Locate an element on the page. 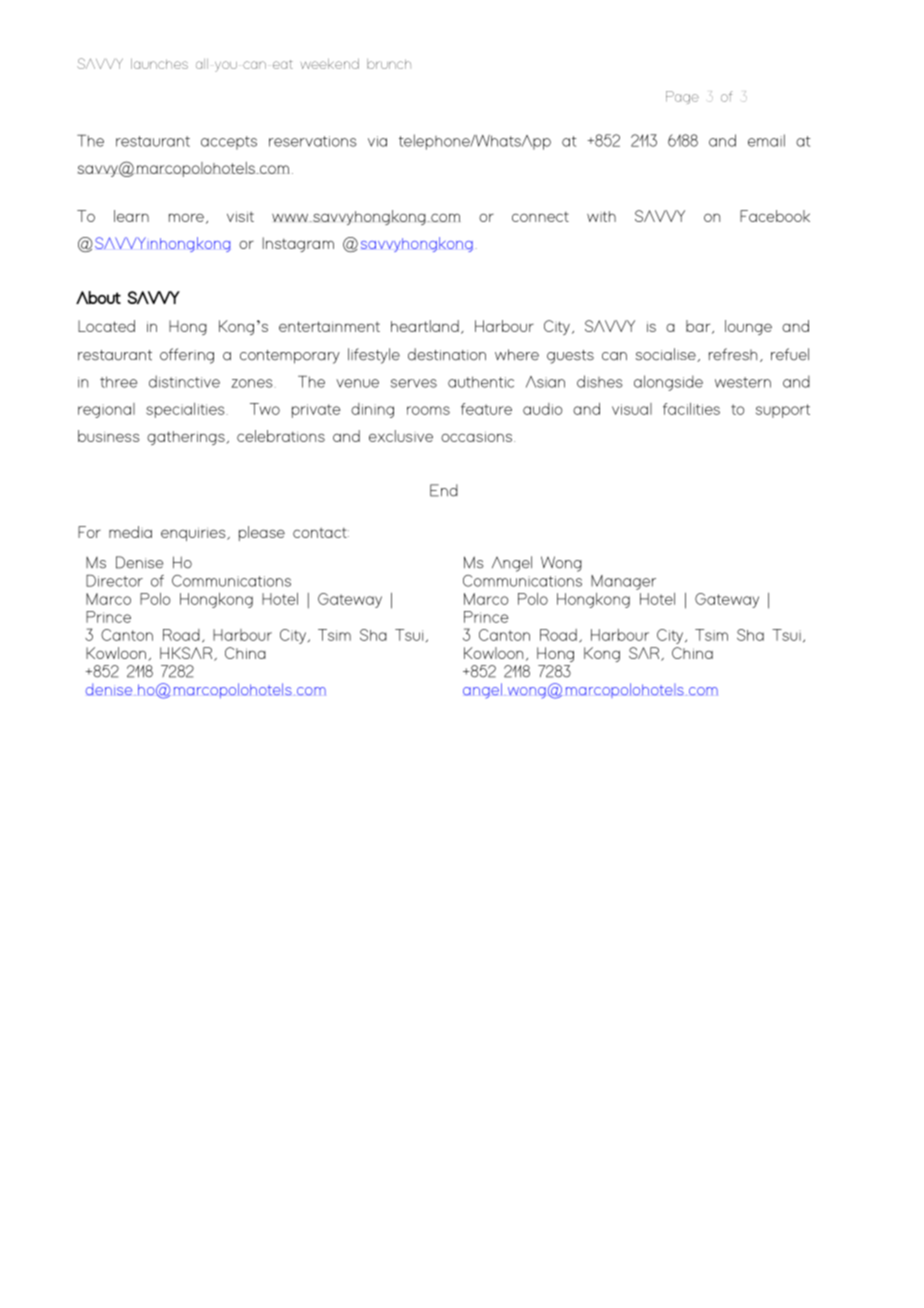 The image size is (924, 1308). HKSAR is located at coordinates (187, 654).
